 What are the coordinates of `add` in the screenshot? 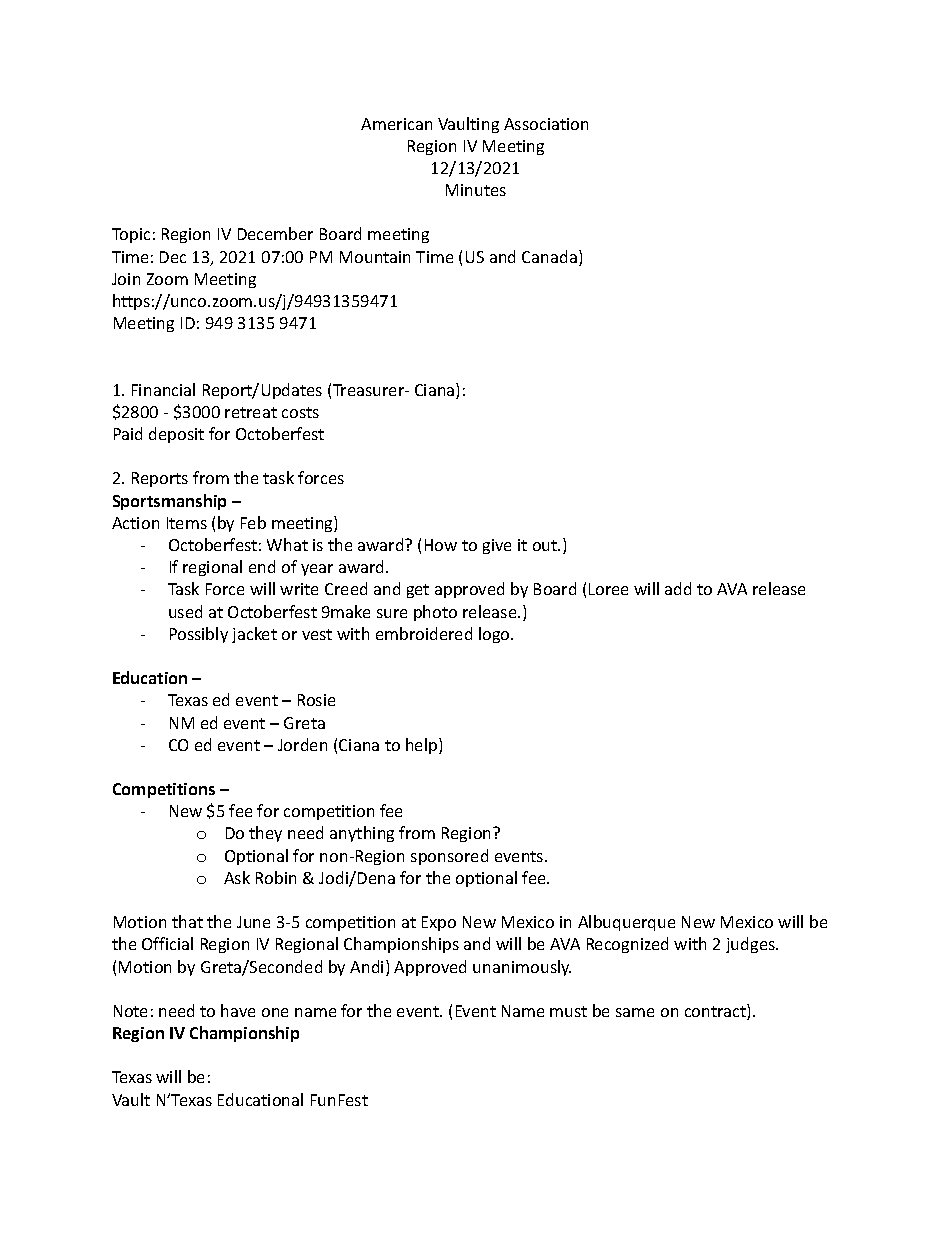 It's located at (678, 588).
